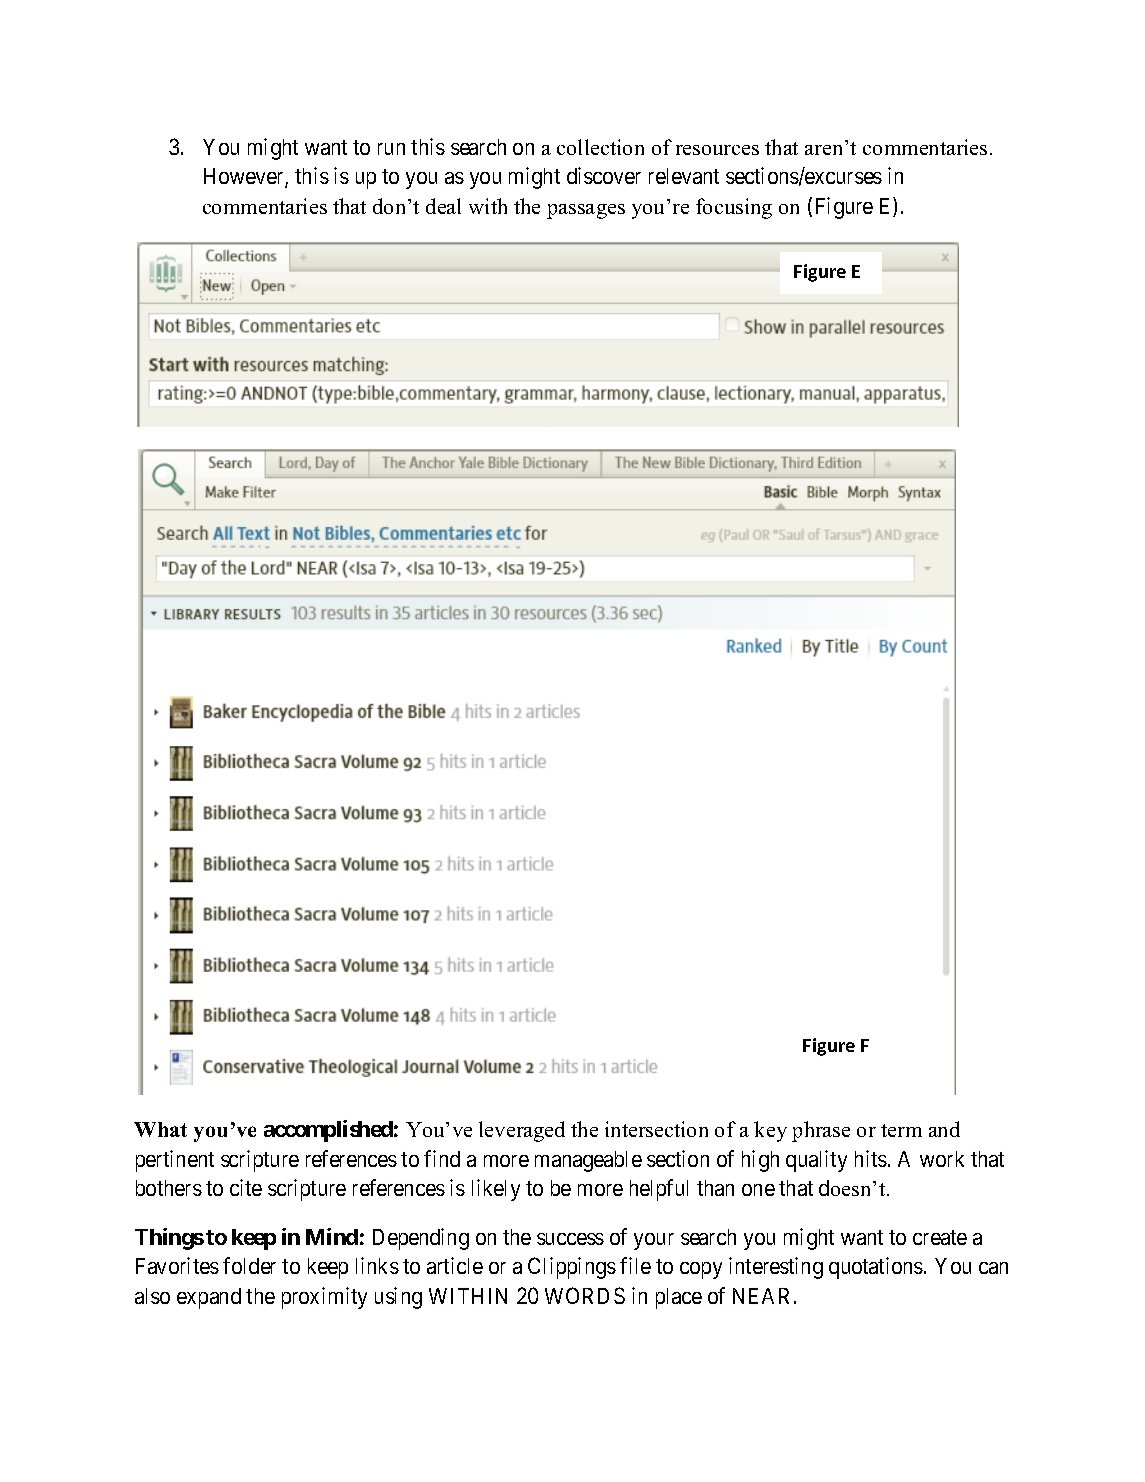 The image size is (1145, 1482). What do you see at coordinates (901, 1130) in the screenshot?
I see `term` at bounding box center [901, 1130].
